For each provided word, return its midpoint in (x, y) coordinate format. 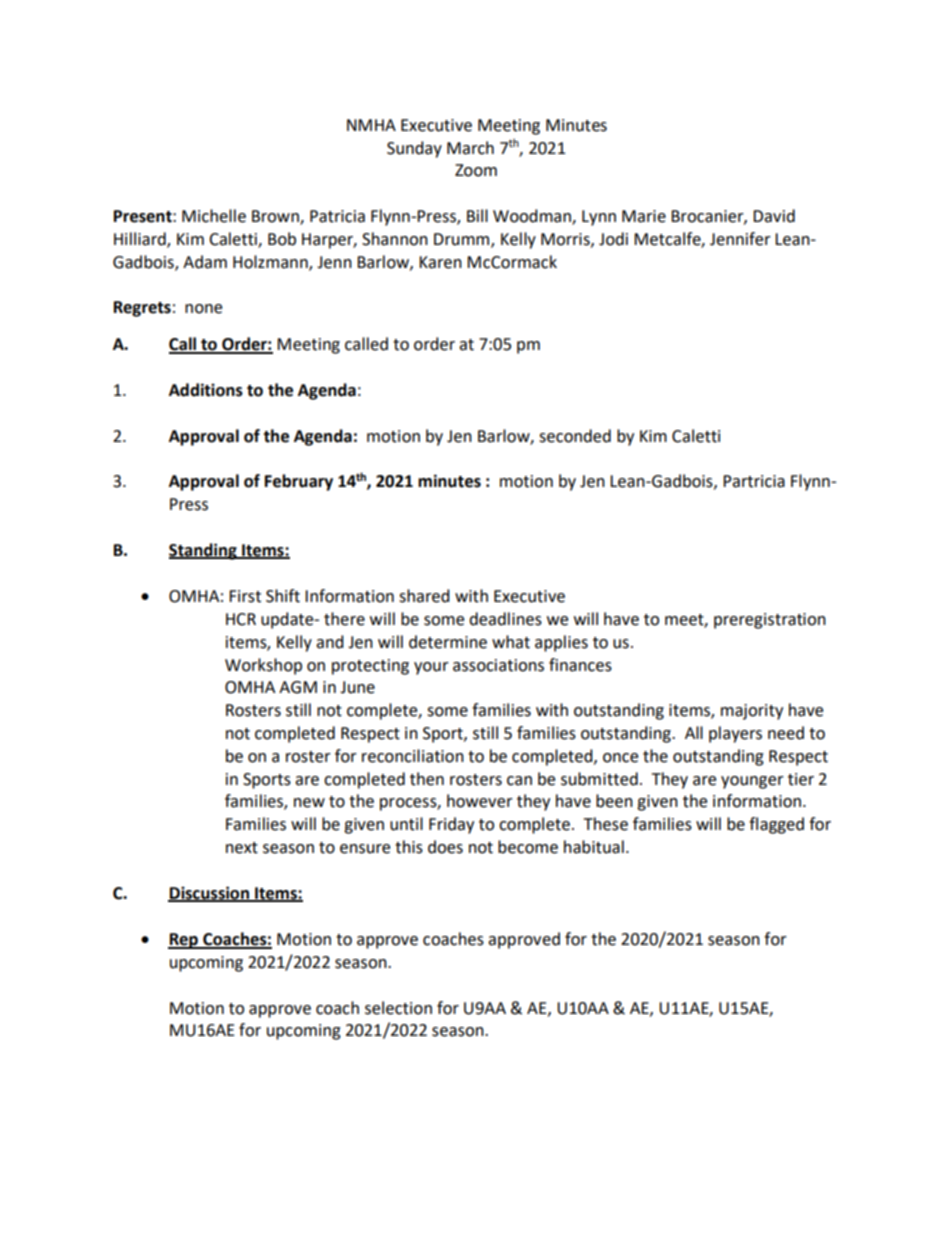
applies (561, 643)
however (480, 801)
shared (424, 596)
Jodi (613, 239)
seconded (575, 436)
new (309, 803)
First (245, 596)
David (774, 216)
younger (752, 782)
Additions (206, 390)
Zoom (476, 170)
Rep (184, 941)
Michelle (214, 216)
